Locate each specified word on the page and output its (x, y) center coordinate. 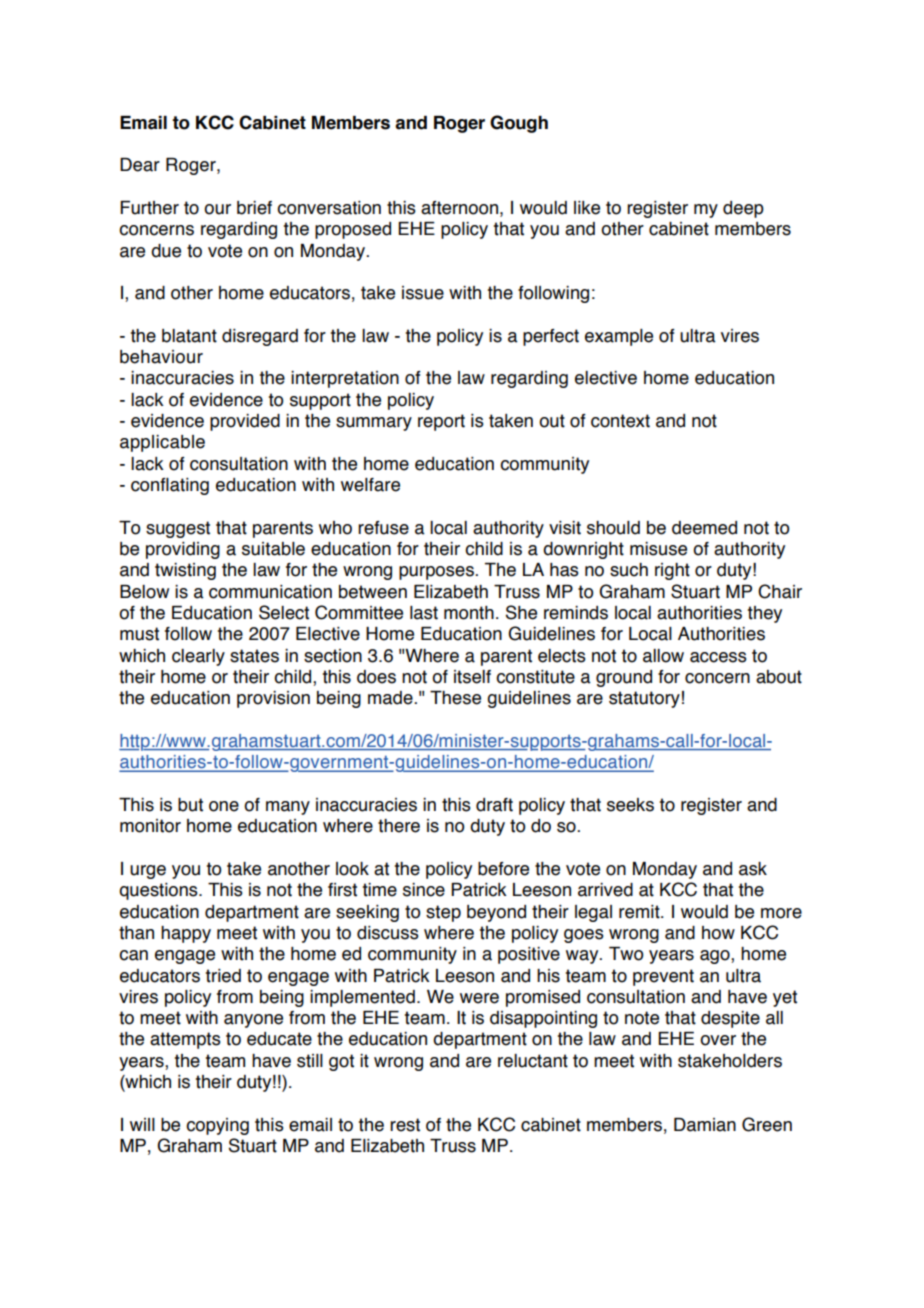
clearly (198, 657)
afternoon (459, 208)
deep (743, 209)
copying (217, 1126)
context (620, 421)
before (503, 869)
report (441, 422)
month (469, 613)
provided (245, 422)
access (718, 657)
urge (148, 872)
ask (753, 869)
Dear (140, 165)
